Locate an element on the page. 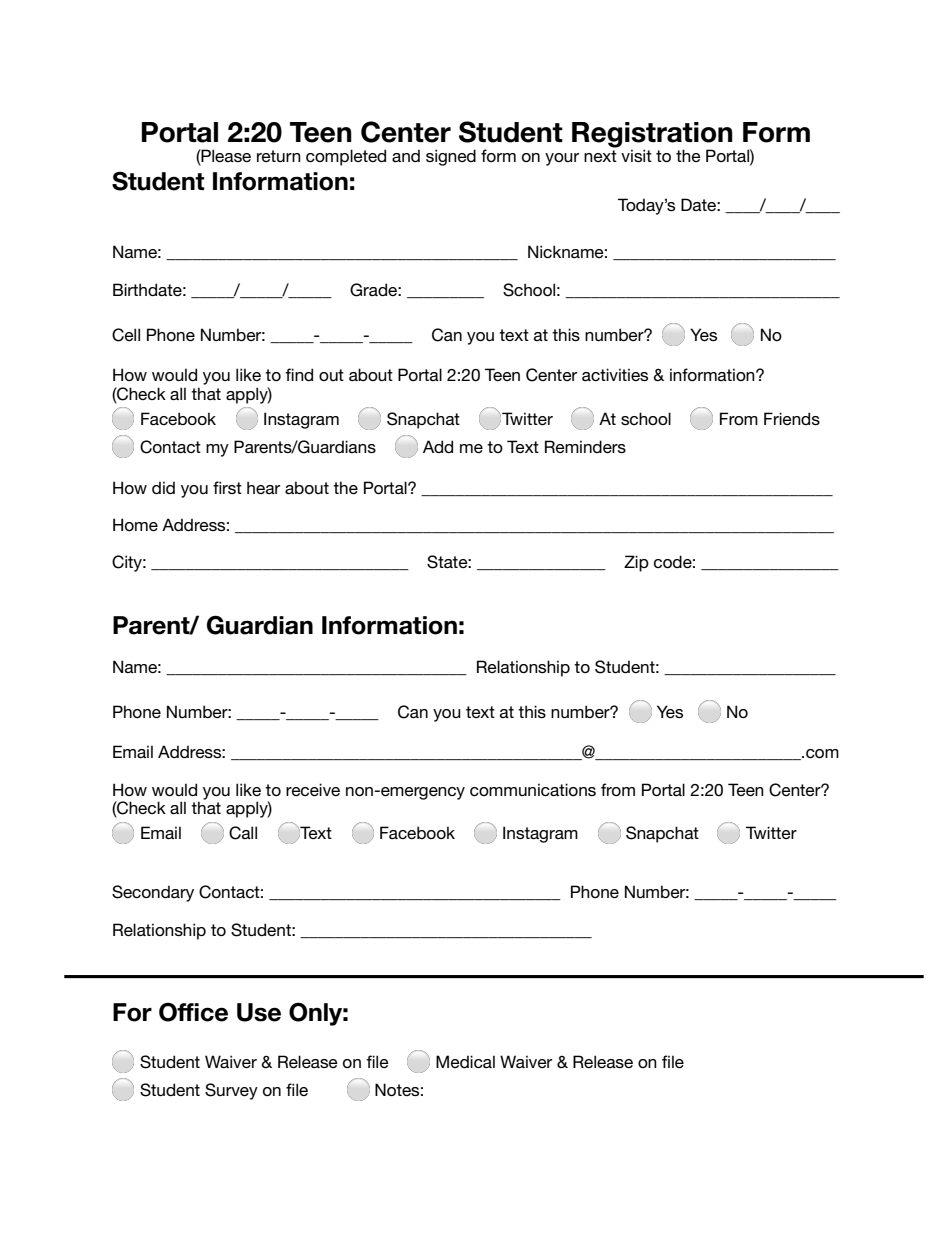  signed is located at coordinates (451, 157).
